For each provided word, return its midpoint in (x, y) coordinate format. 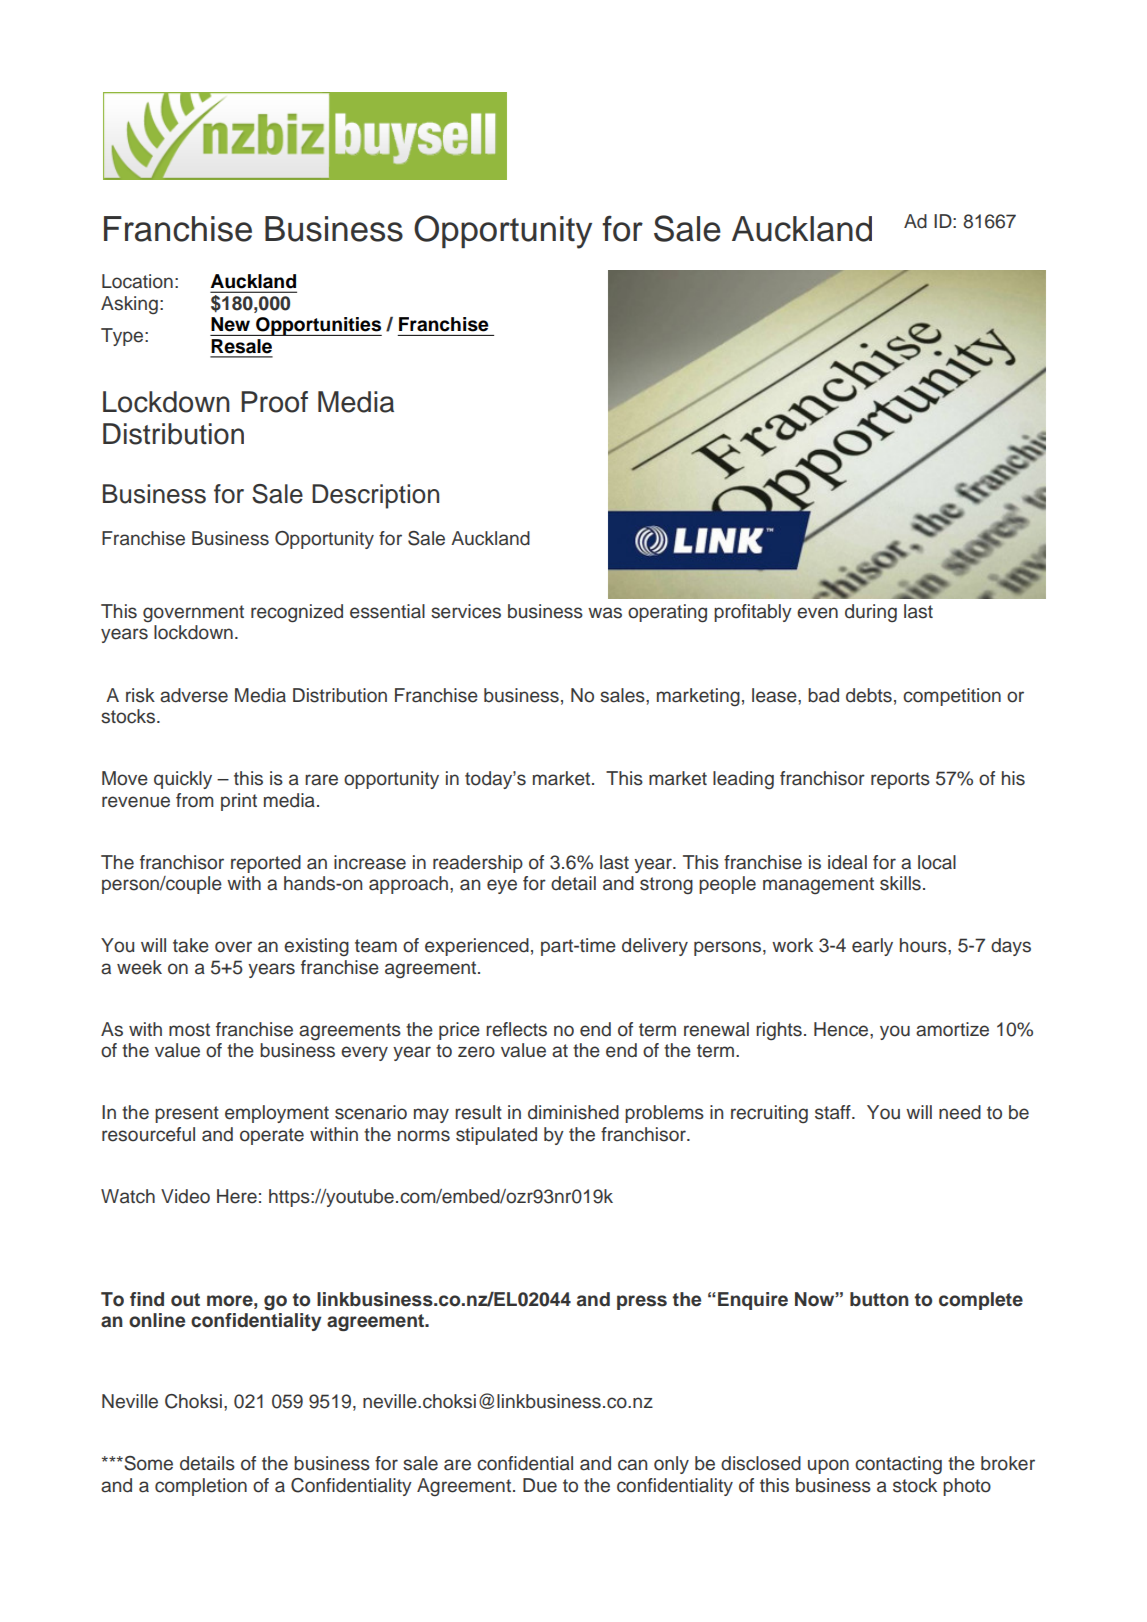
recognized (297, 613)
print (239, 802)
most (189, 1030)
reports (900, 780)
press (642, 1302)
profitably (753, 613)
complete (981, 1301)
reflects (516, 1029)
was (605, 613)
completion (201, 1487)
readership (478, 864)
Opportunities (318, 326)
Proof (274, 402)
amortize (952, 1029)
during (871, 613)
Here (237, 1196)
